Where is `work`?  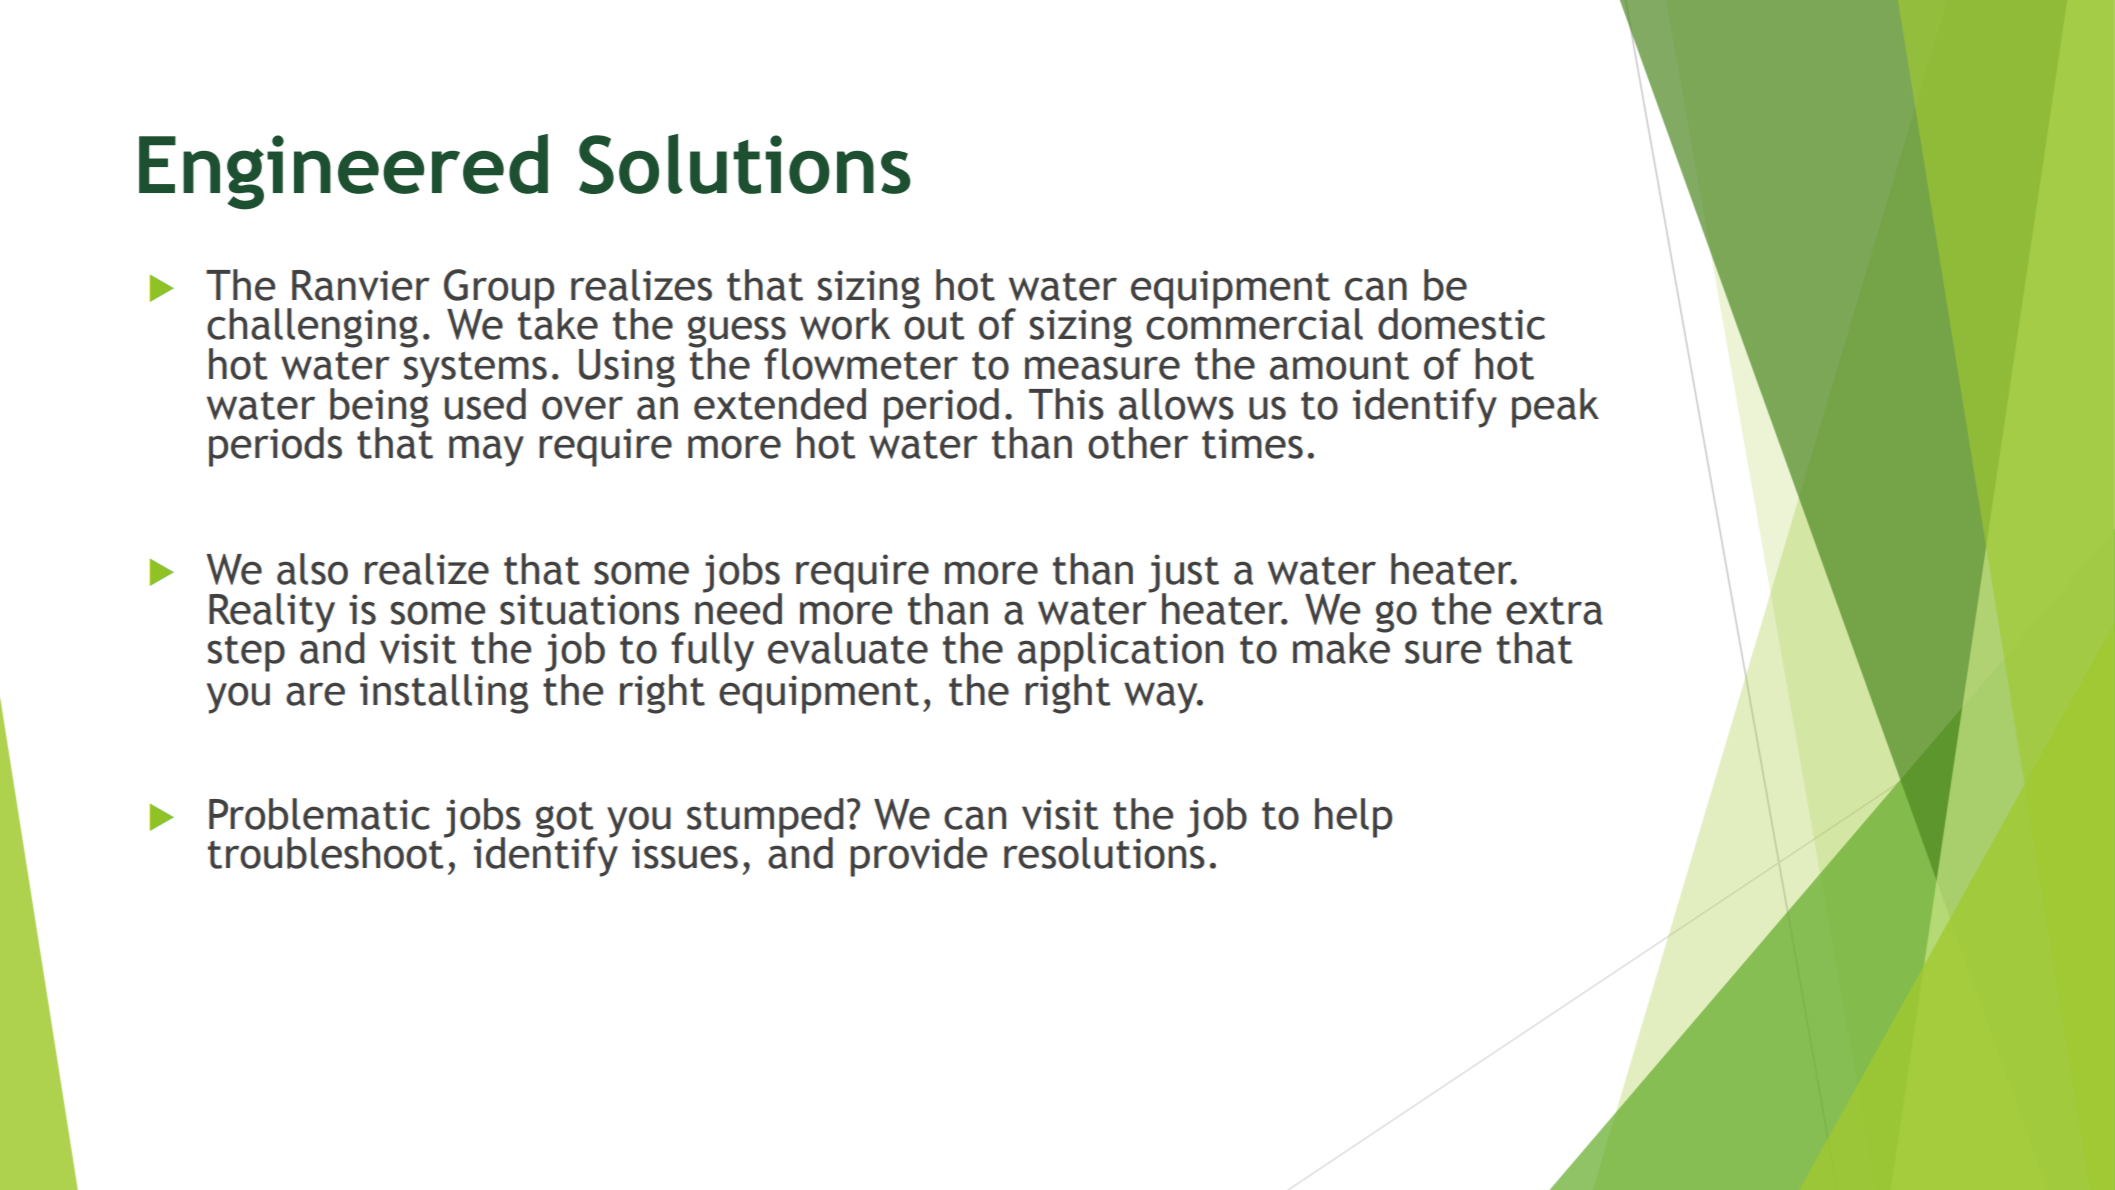 work is located at coordinates (845, 324).
